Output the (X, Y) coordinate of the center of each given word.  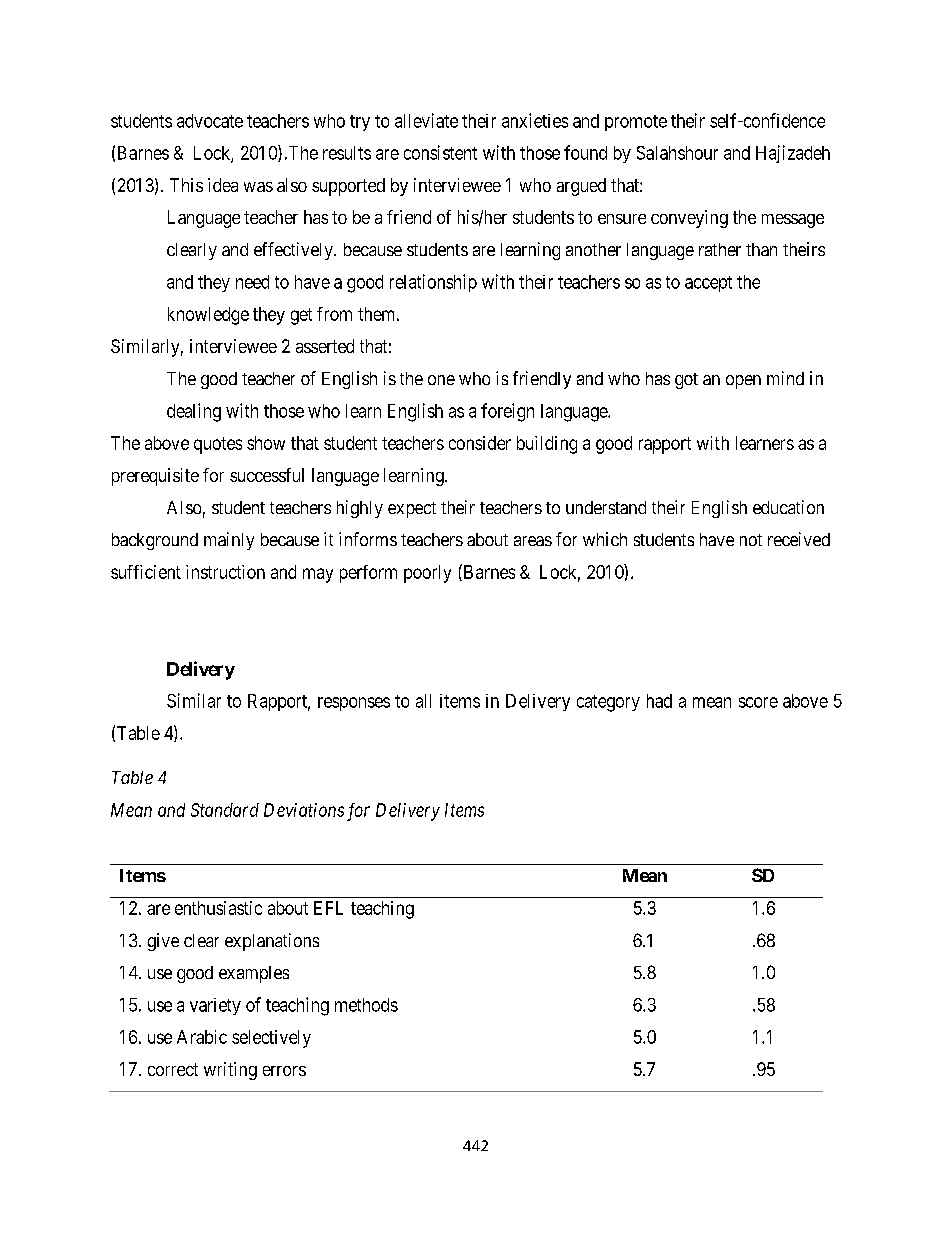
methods (366, 1005)
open (743, 382)
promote (636, 123)
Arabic (202, 1037)
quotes (218, 445)
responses (354, 704)
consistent (440, 152)
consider (480, 443)
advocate (210, 121)
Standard (225, 810)
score (758, 702)
